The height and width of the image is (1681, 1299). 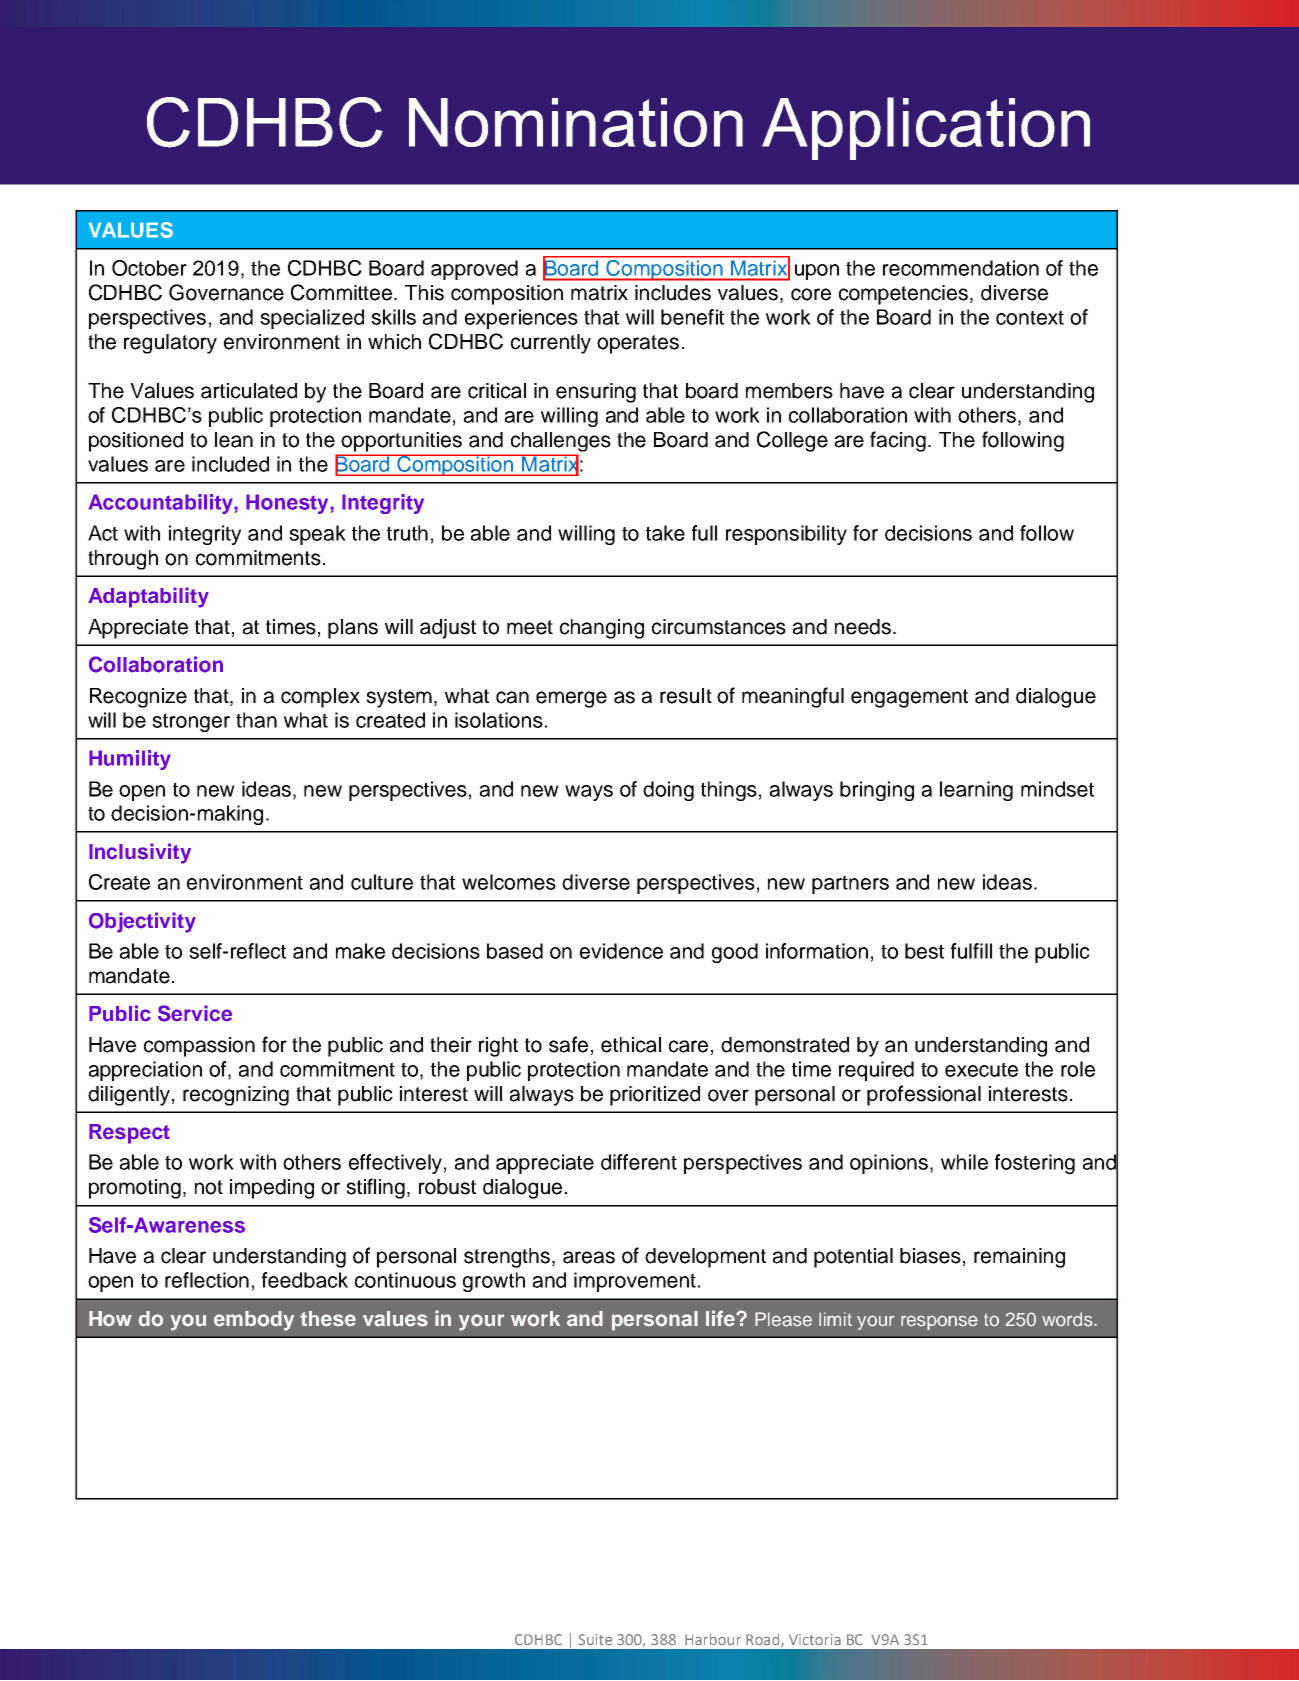 What do you see at coordinates (509, 882) in the image?
I see `welcomes` at bounding box center [509, 882].
